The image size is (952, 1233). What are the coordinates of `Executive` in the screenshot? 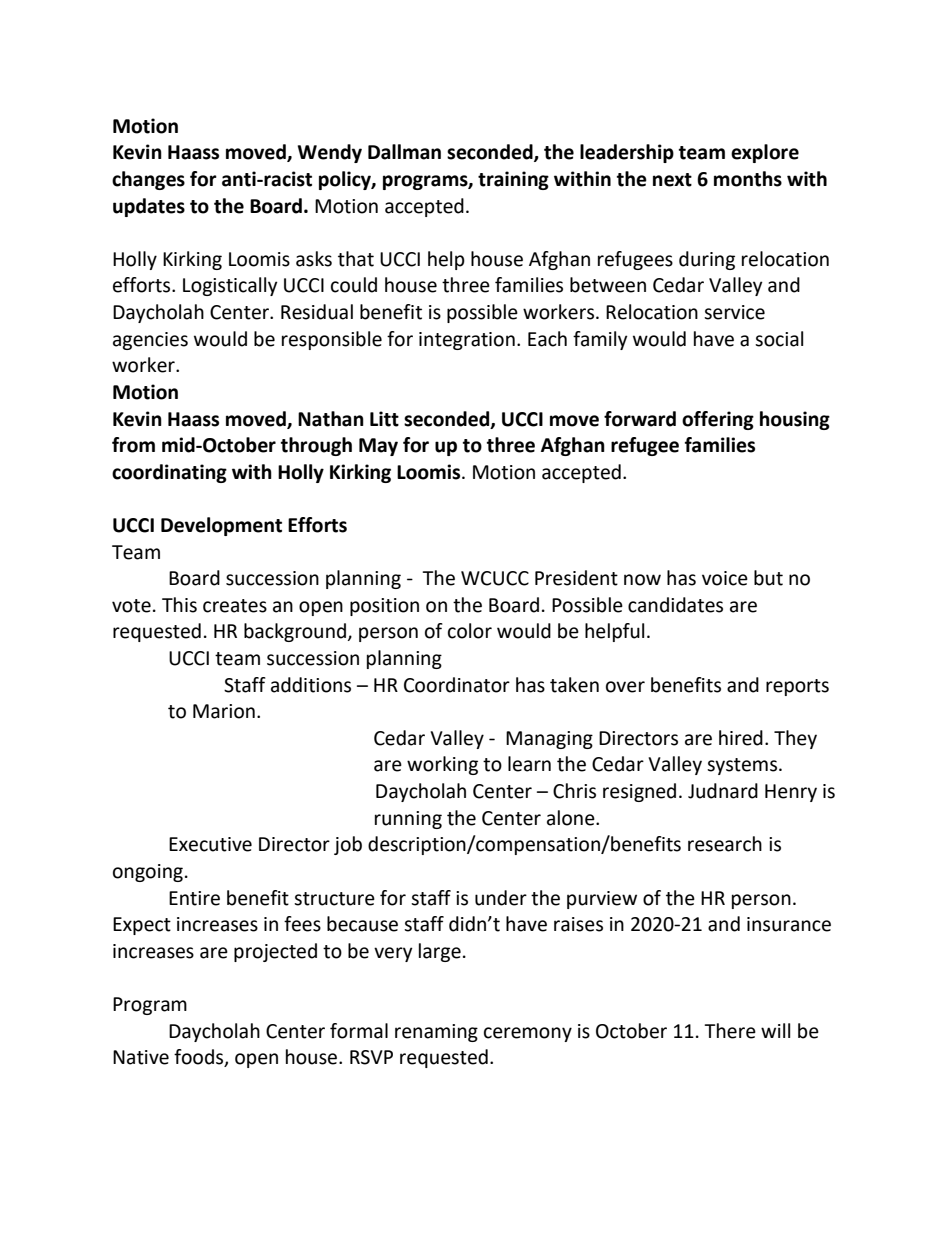 It's located at (210, 844).
